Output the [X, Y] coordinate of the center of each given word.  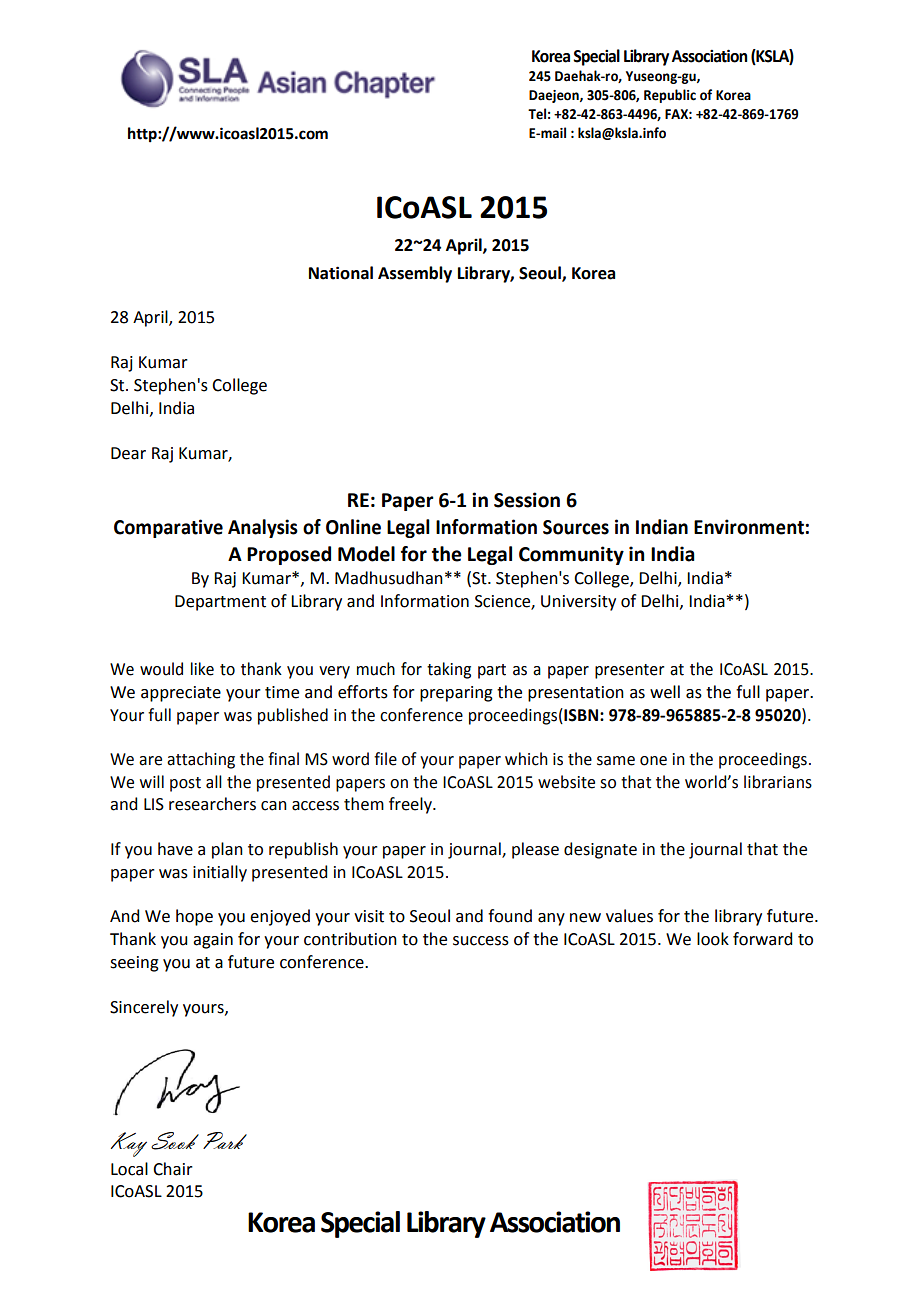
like [202, 669]
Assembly [415, 274]
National [341, 273]
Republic [670, 96]
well [665, 692]
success [481, 941]
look [713, 939]
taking [449, 670]
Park [225, 1140]
